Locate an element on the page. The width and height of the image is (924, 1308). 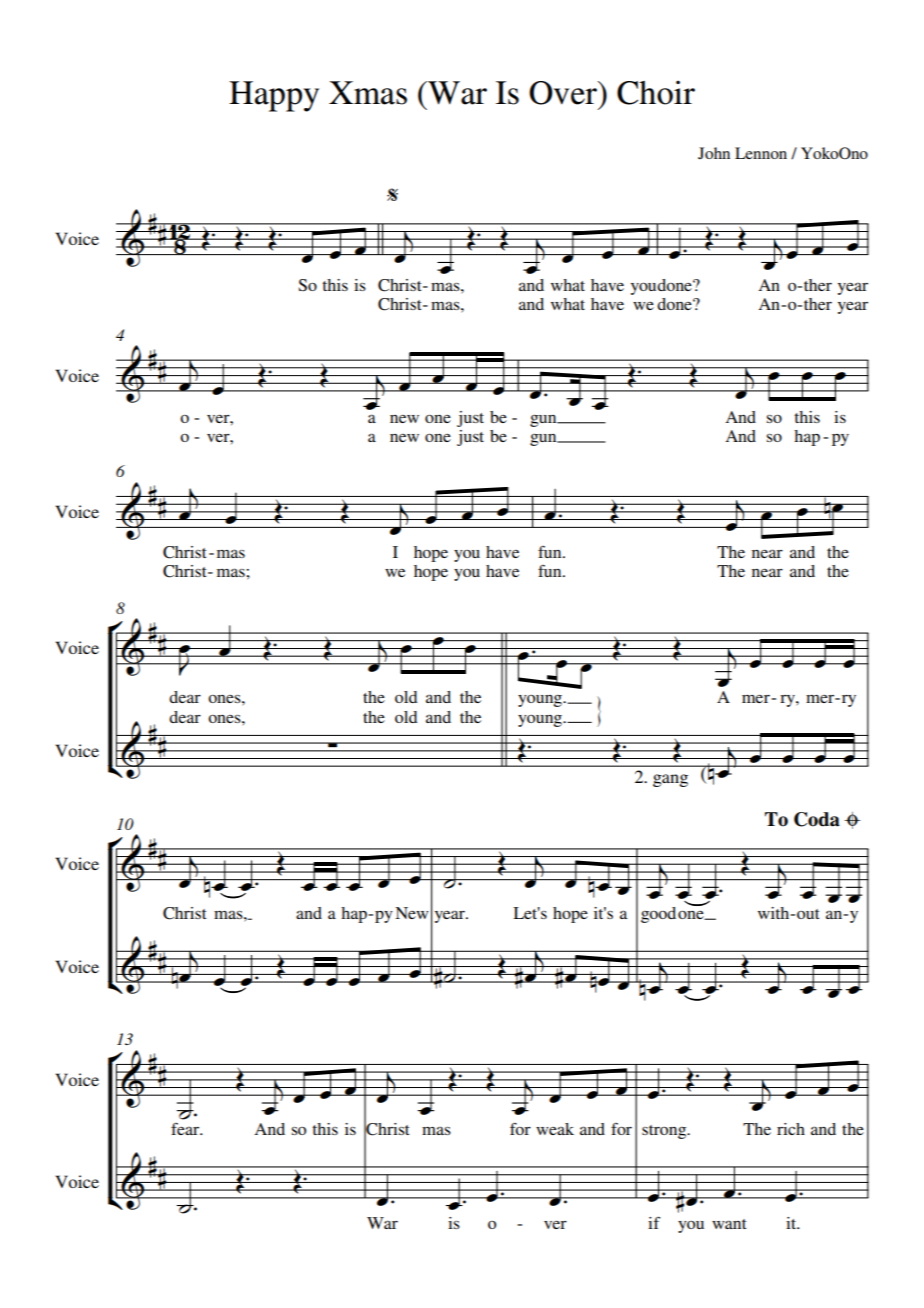
John is located at coordinates (714, 153).
